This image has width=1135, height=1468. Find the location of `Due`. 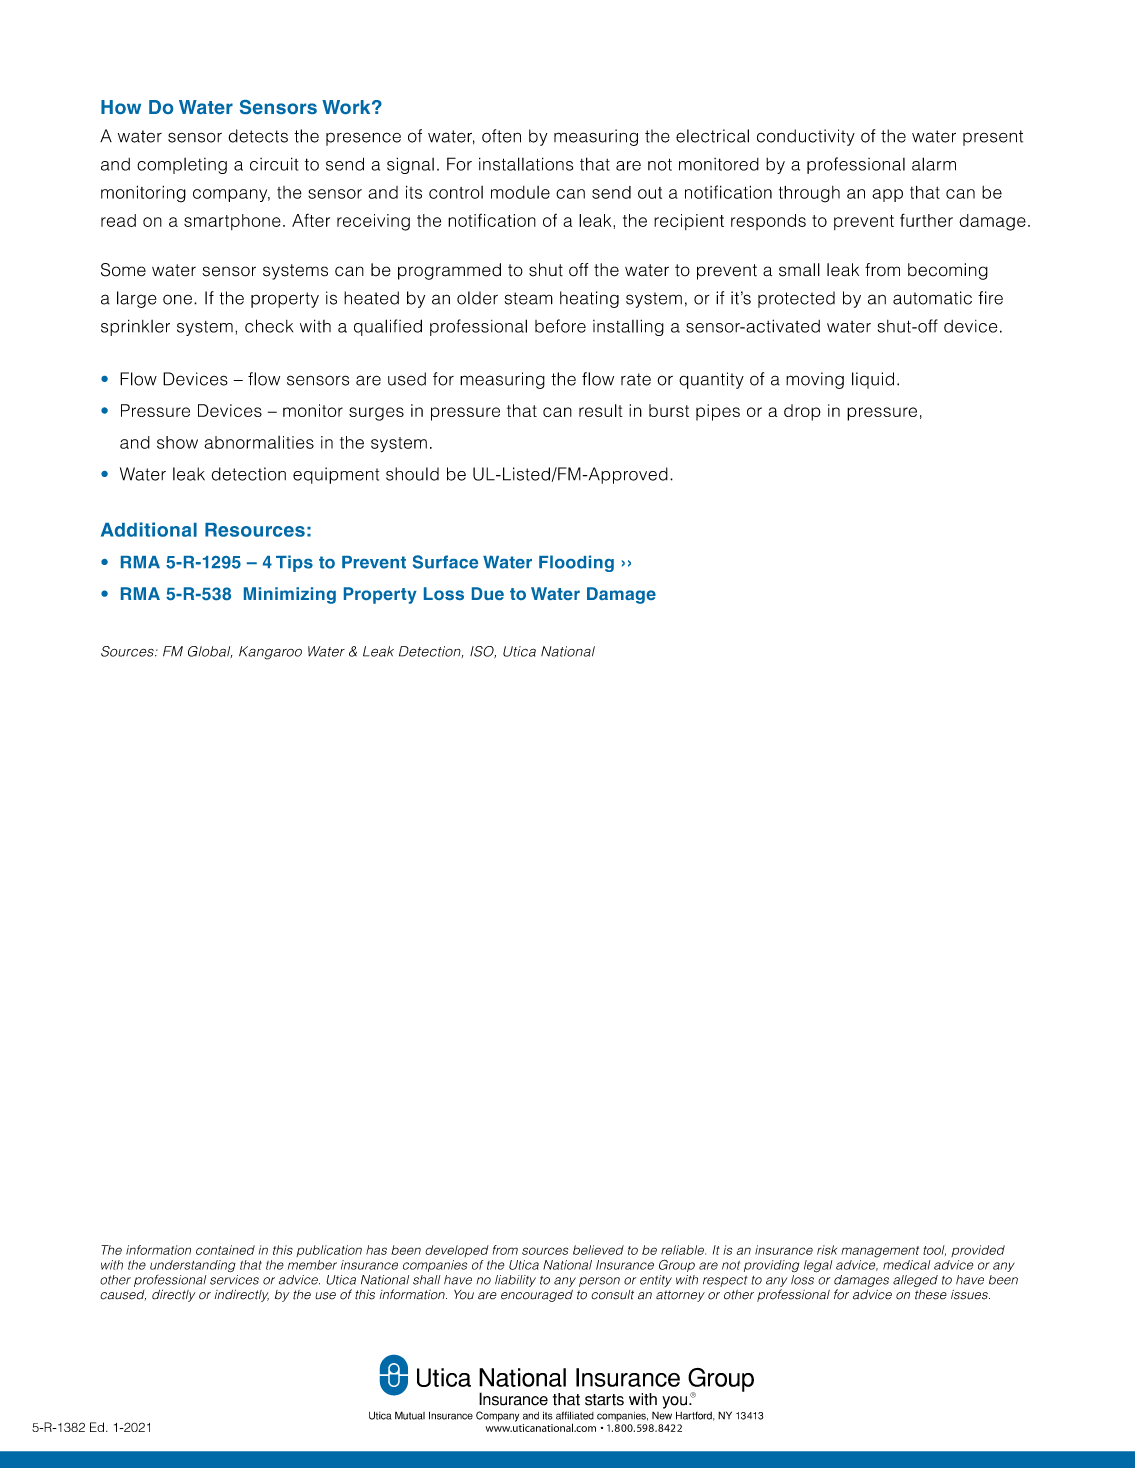

Due is located at coordinates (488, 593).
